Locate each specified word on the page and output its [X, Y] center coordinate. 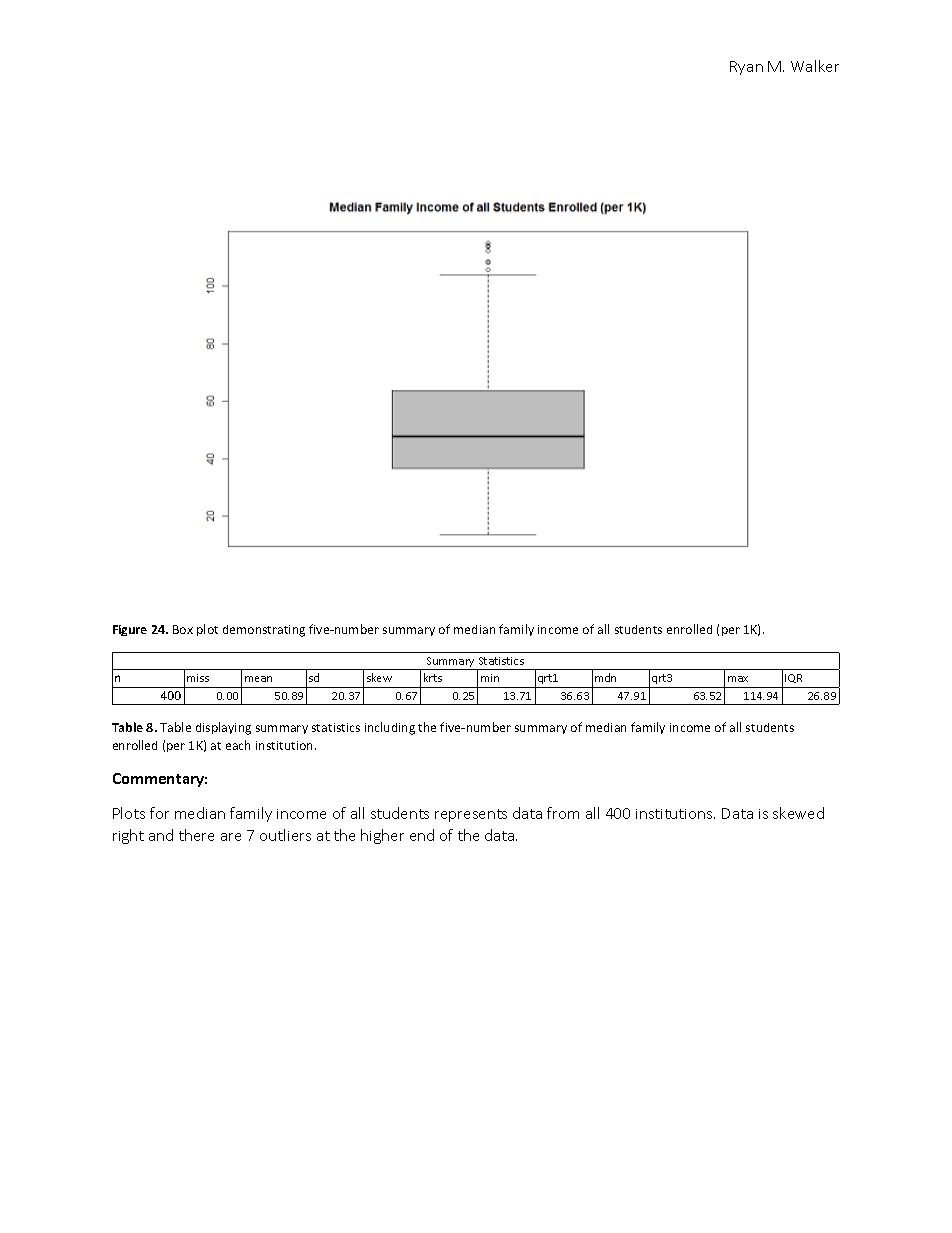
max [738, 679]
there [196, 835]
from [563, 813]
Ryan [746, 68]
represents [471, 815]
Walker [815, 66]
